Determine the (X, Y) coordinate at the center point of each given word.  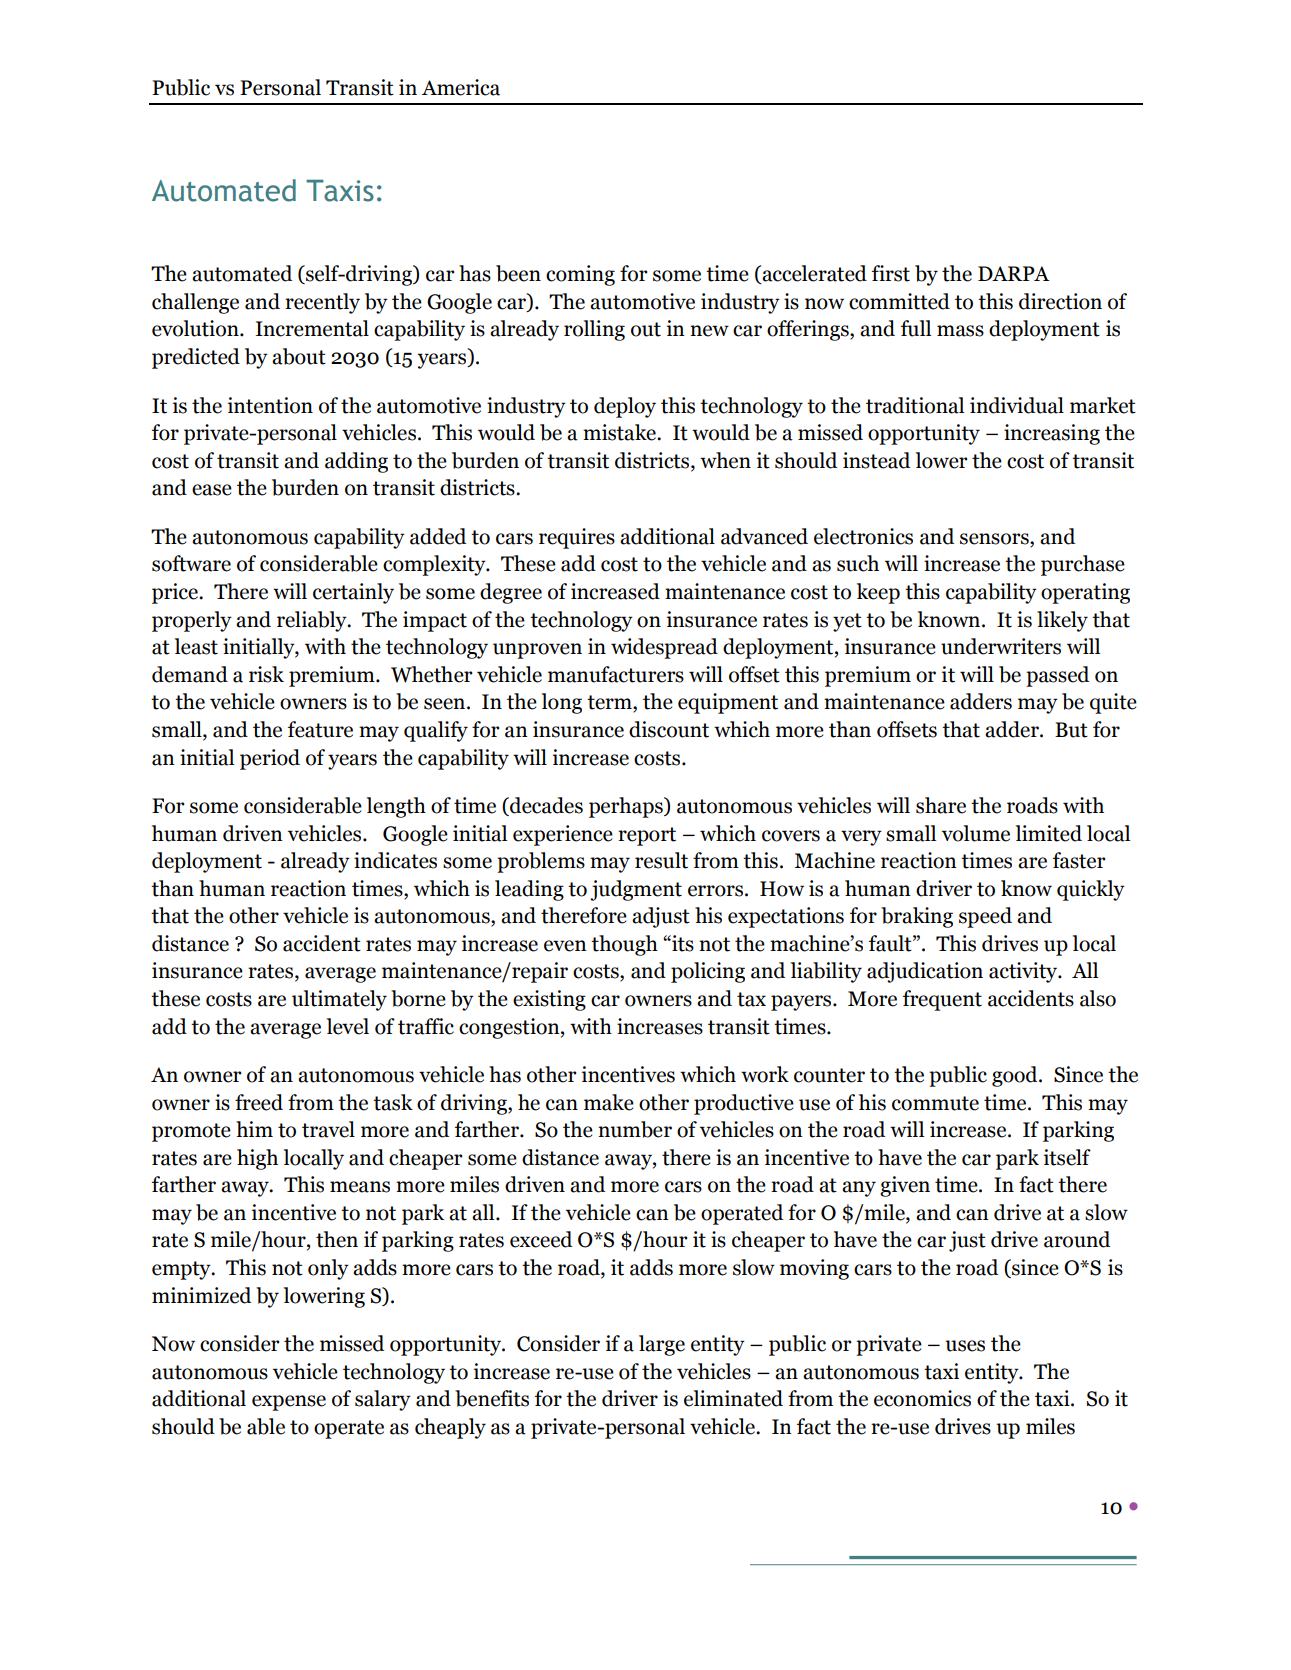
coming (580, 275)
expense (289, 1403)
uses (965, 1346)
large (662, 1345)
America (461, 87)
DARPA (1014, 273)
